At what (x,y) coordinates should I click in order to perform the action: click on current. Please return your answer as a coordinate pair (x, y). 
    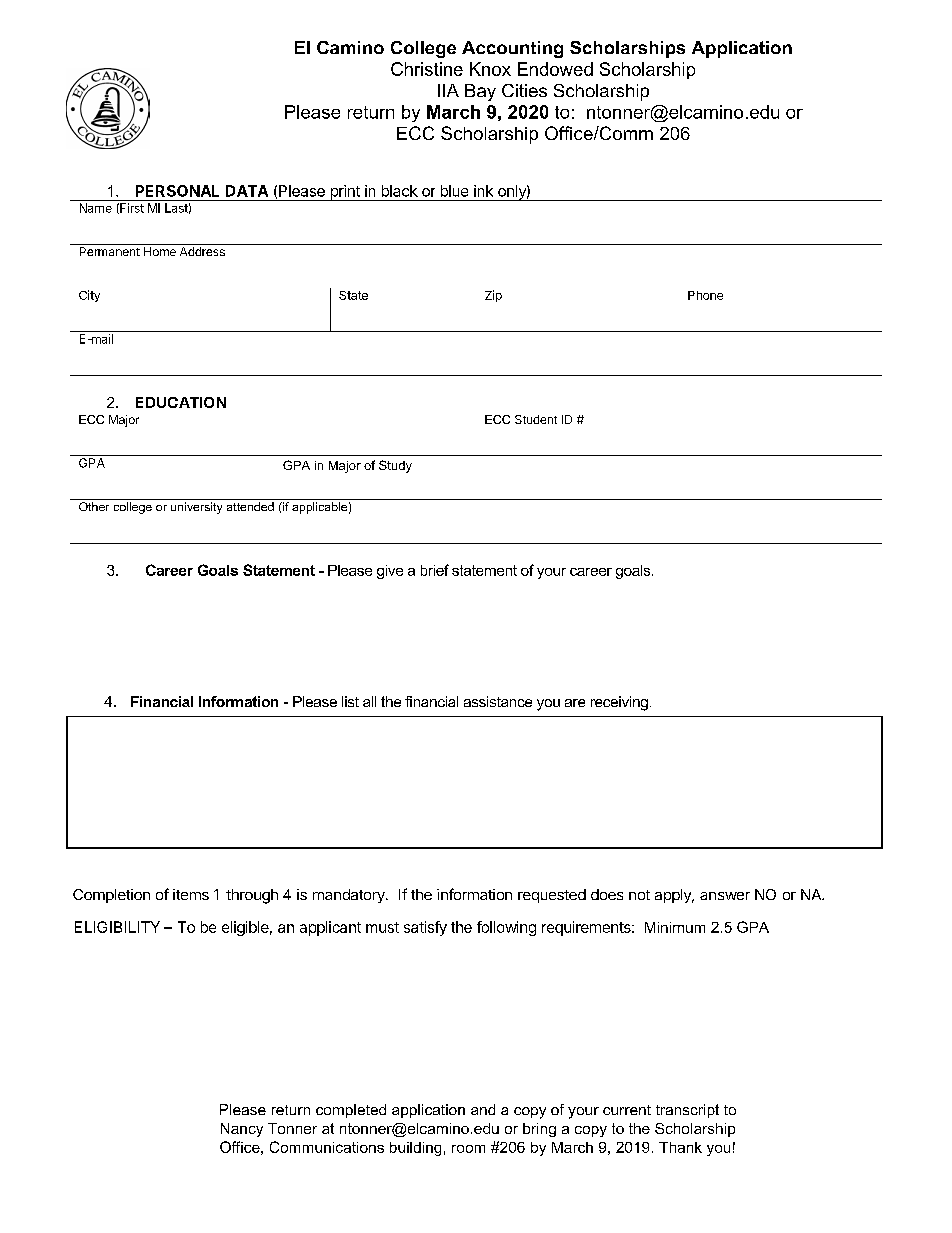
    Looking at the image, I should click on (627, 1110).
